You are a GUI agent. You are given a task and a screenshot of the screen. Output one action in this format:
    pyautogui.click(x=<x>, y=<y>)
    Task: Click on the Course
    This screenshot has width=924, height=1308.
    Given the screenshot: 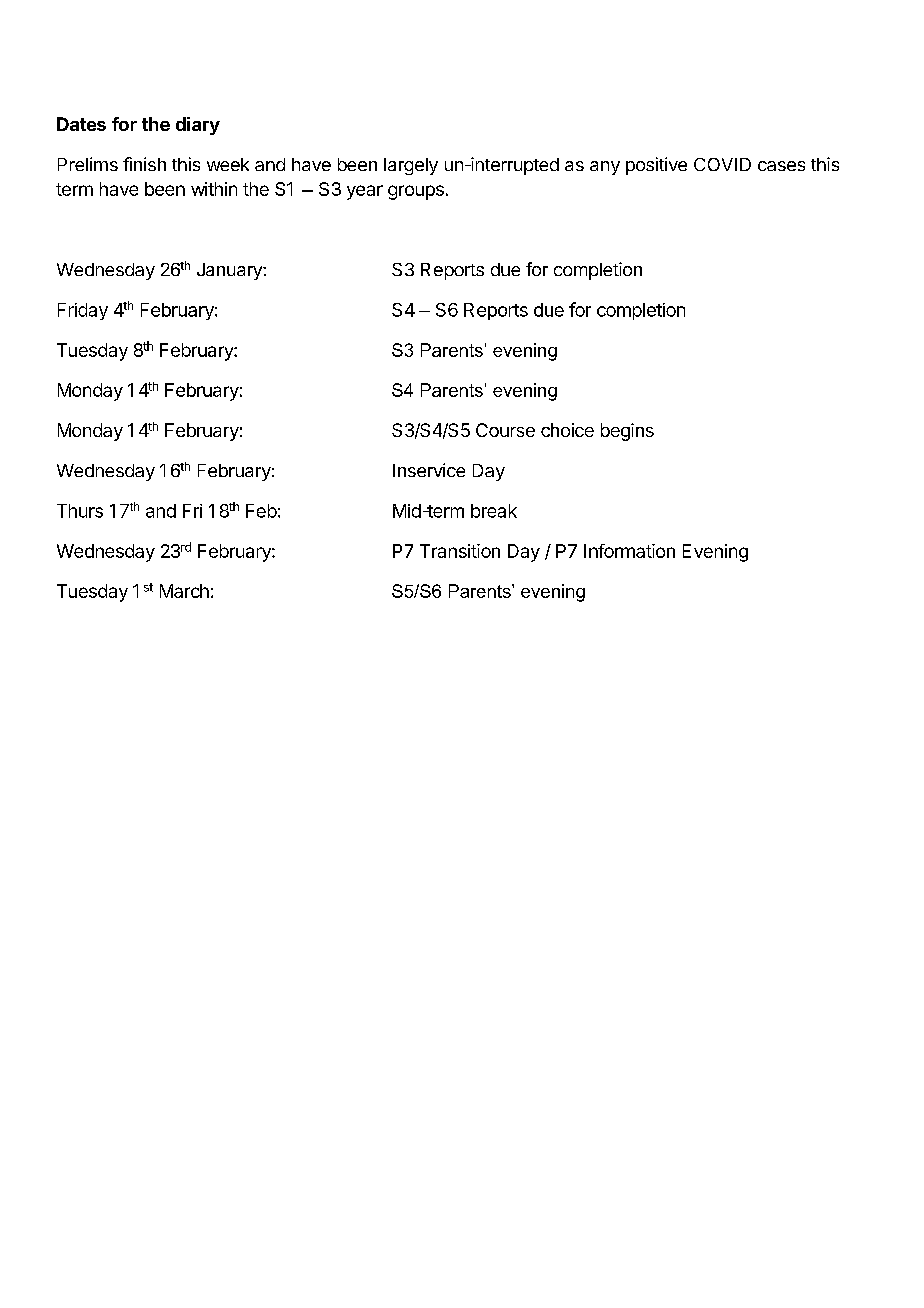 What is the action you would take?
    pyautogui.click(x=505, y=430)
